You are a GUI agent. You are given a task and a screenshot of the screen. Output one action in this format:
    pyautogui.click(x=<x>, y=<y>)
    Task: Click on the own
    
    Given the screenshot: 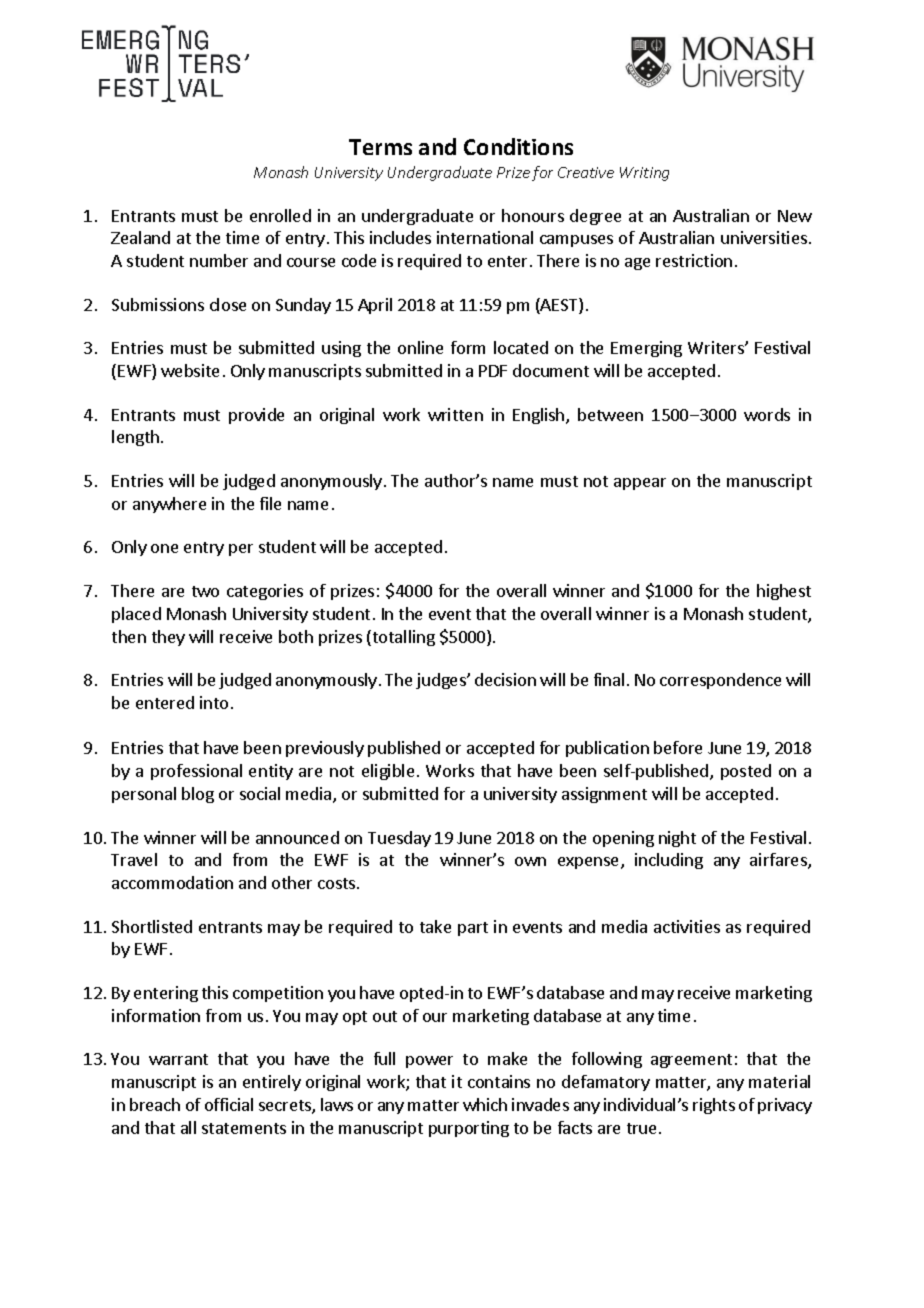 What is the action you would take?
    pyautogui.click(x=530, y=861)
